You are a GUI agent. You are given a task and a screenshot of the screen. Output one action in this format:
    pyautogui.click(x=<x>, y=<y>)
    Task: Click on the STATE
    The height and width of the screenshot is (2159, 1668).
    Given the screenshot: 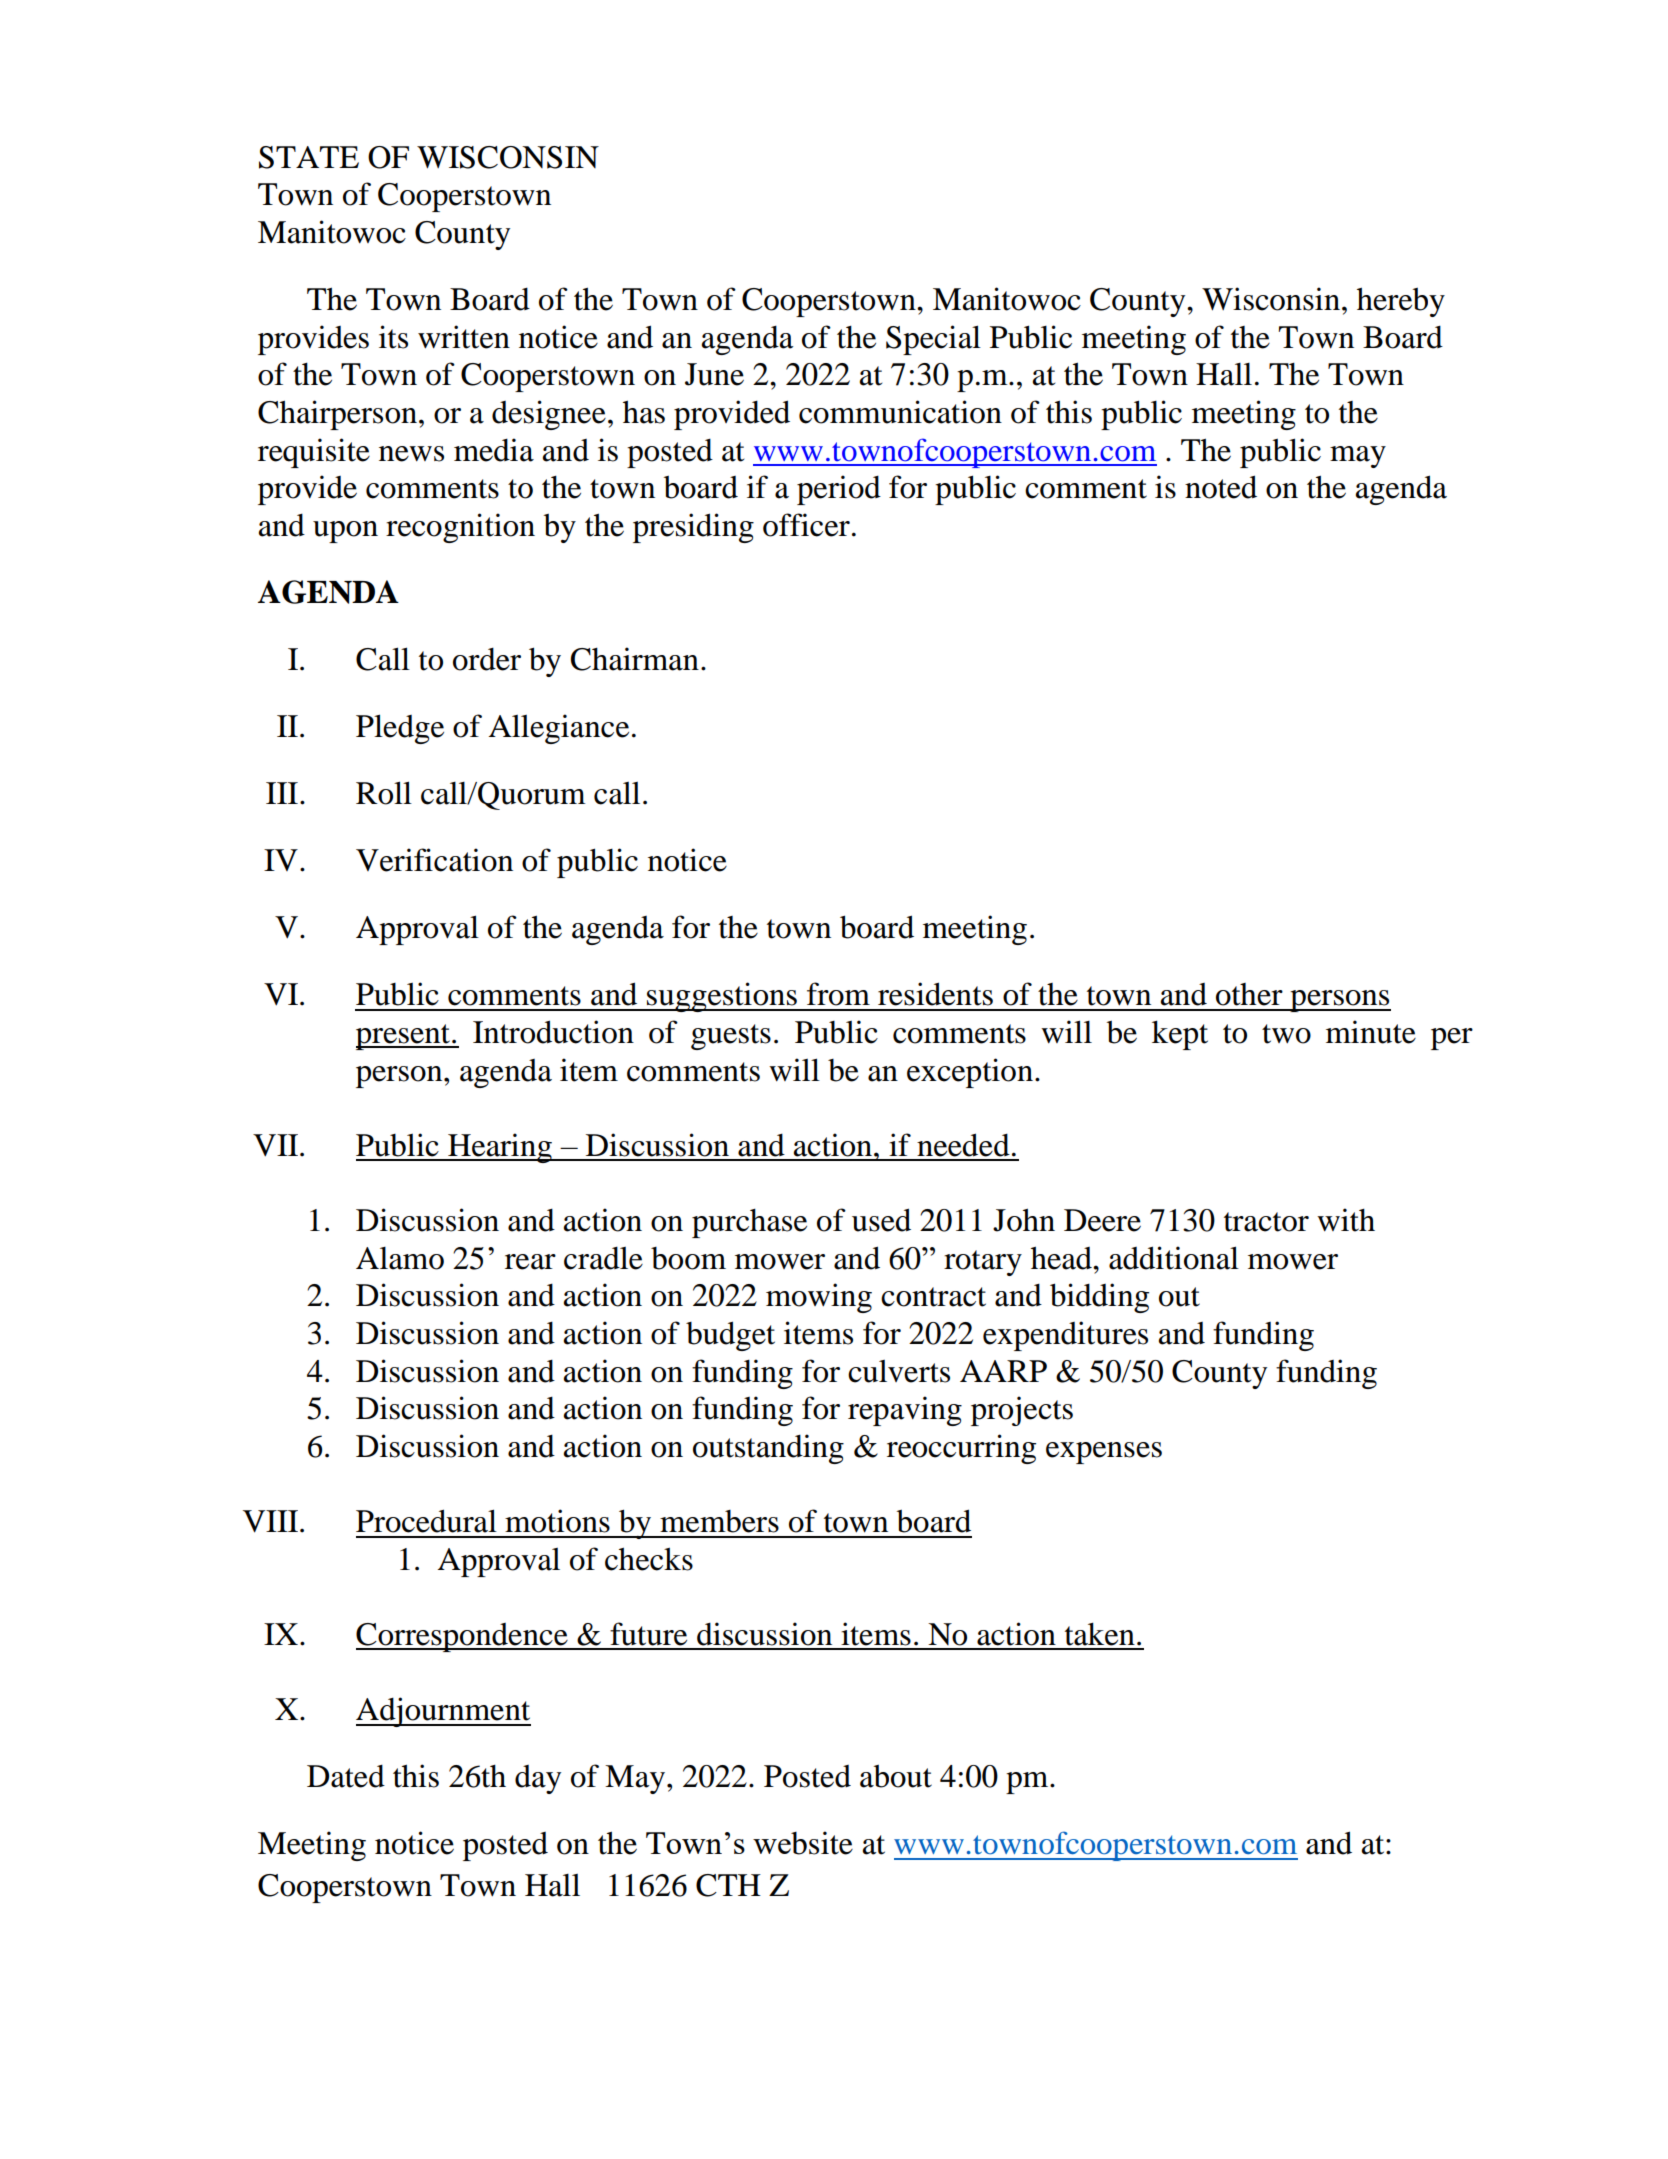 What is the action you would take?
    pyautogui.click(x=309, y=157)
